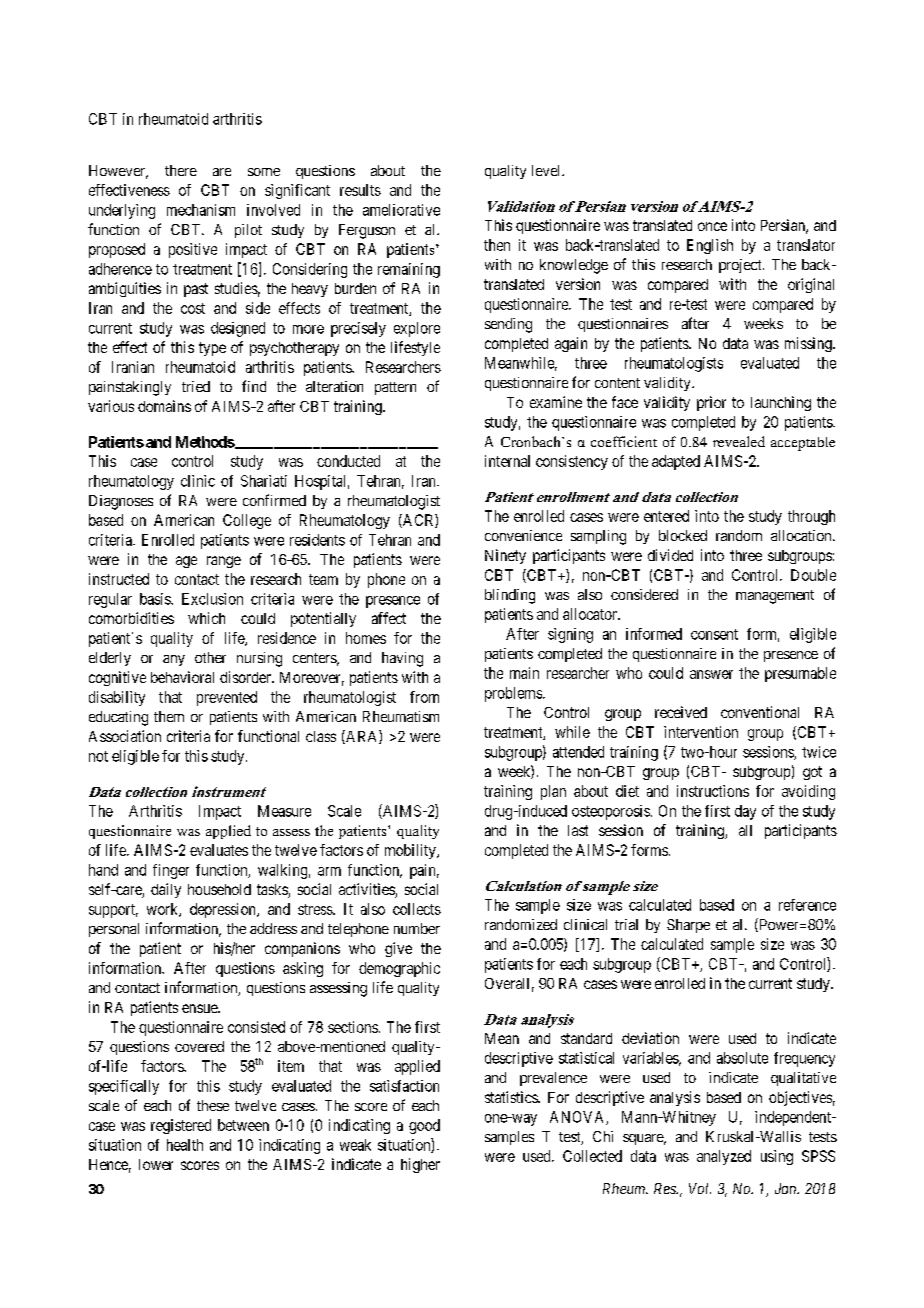 The width and height of the page is (924, 1308). Describe the element at coordinates (420, 1165) in the page. I see `higher` at that location.
